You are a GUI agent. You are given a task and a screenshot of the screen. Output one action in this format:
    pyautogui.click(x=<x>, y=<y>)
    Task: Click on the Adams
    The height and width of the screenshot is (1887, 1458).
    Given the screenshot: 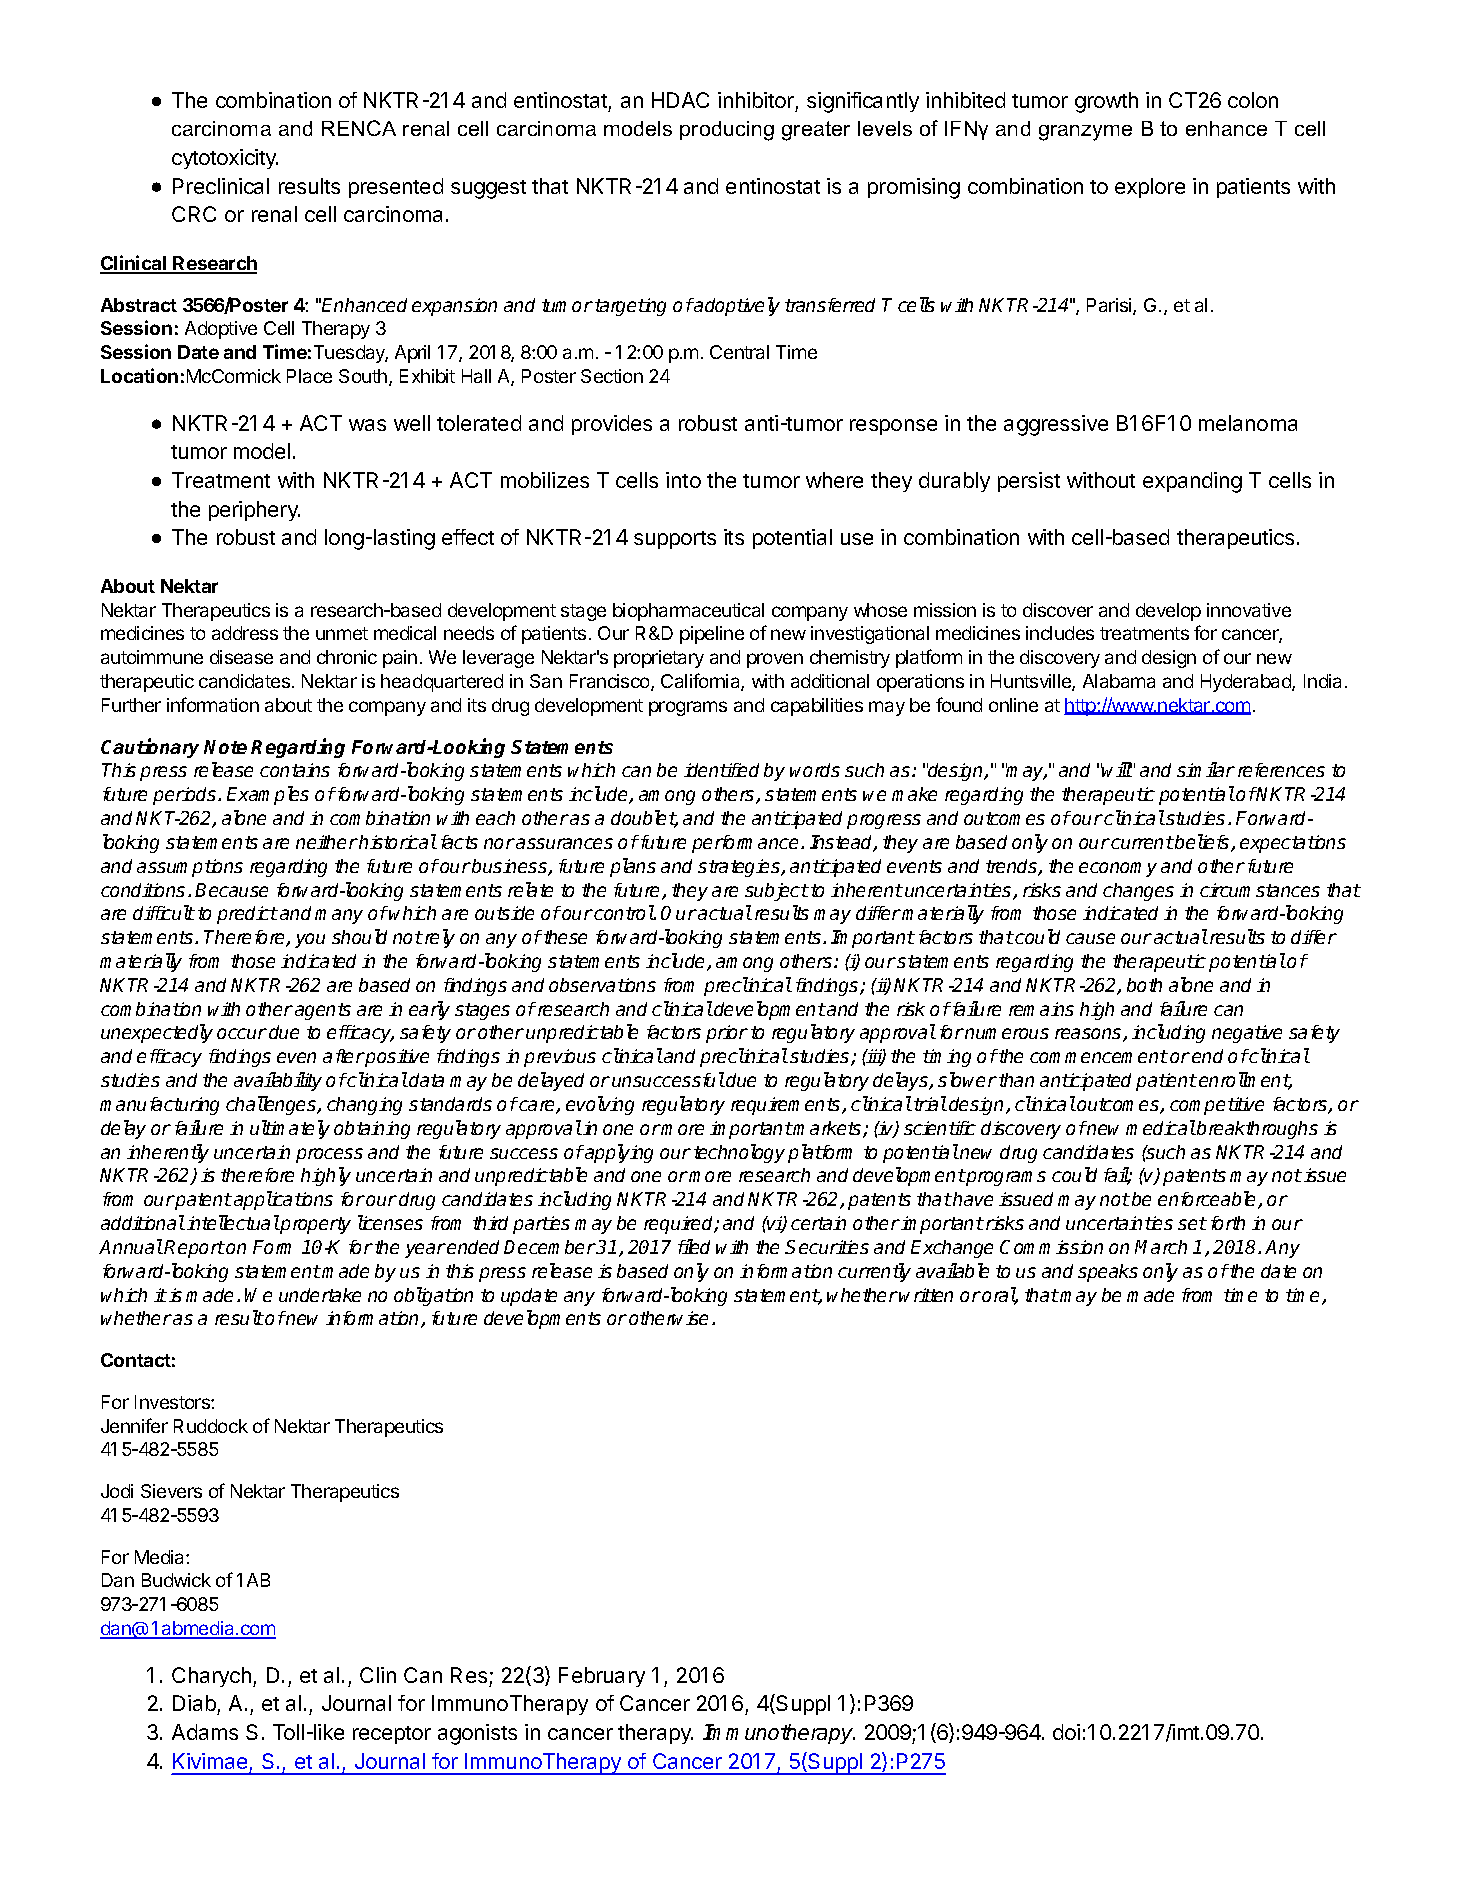 What is the action you would take?
    pyautogui.click(x=205, y=1732)
